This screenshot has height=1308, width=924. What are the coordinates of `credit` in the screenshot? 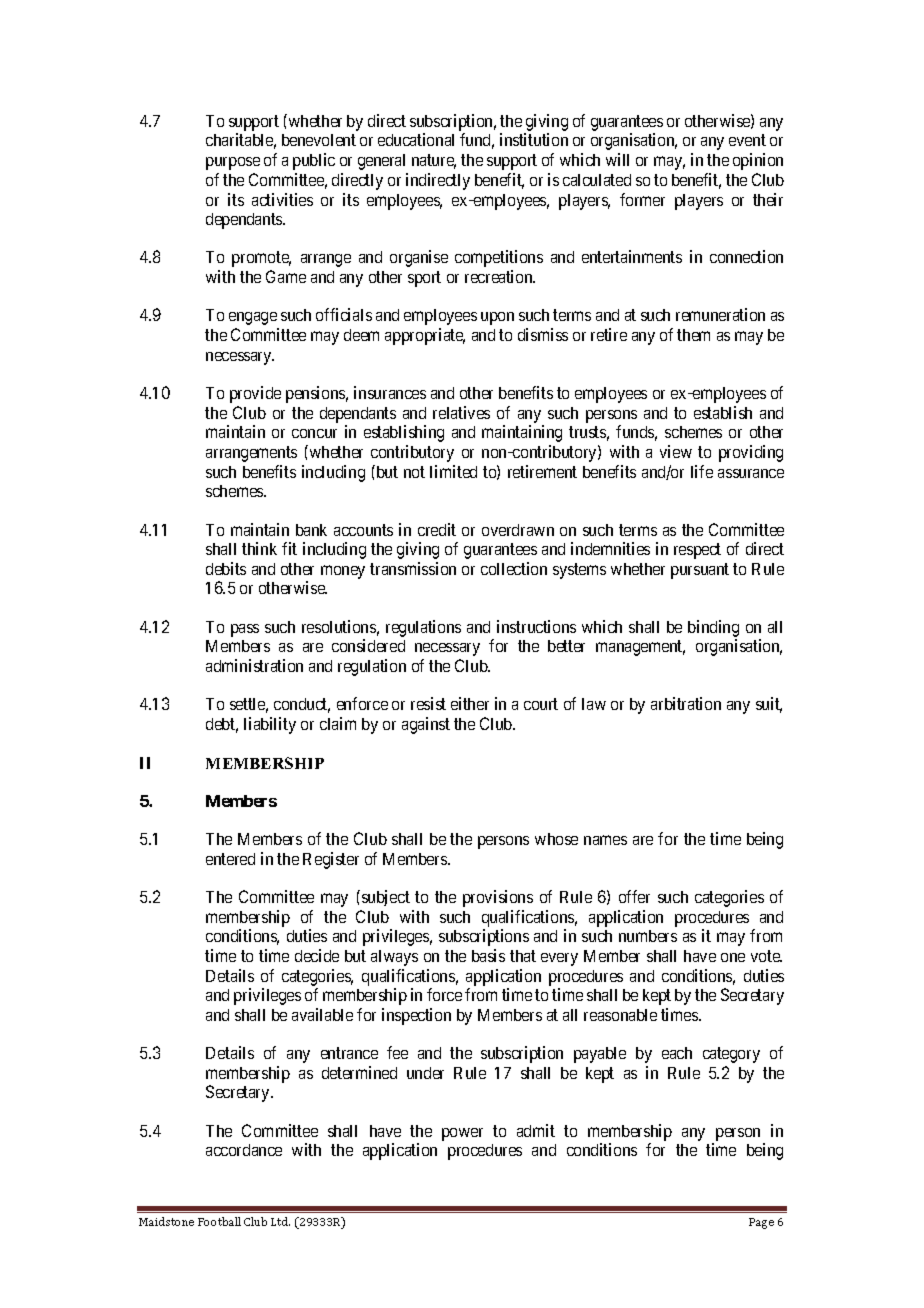 It's located at (437, 529).
